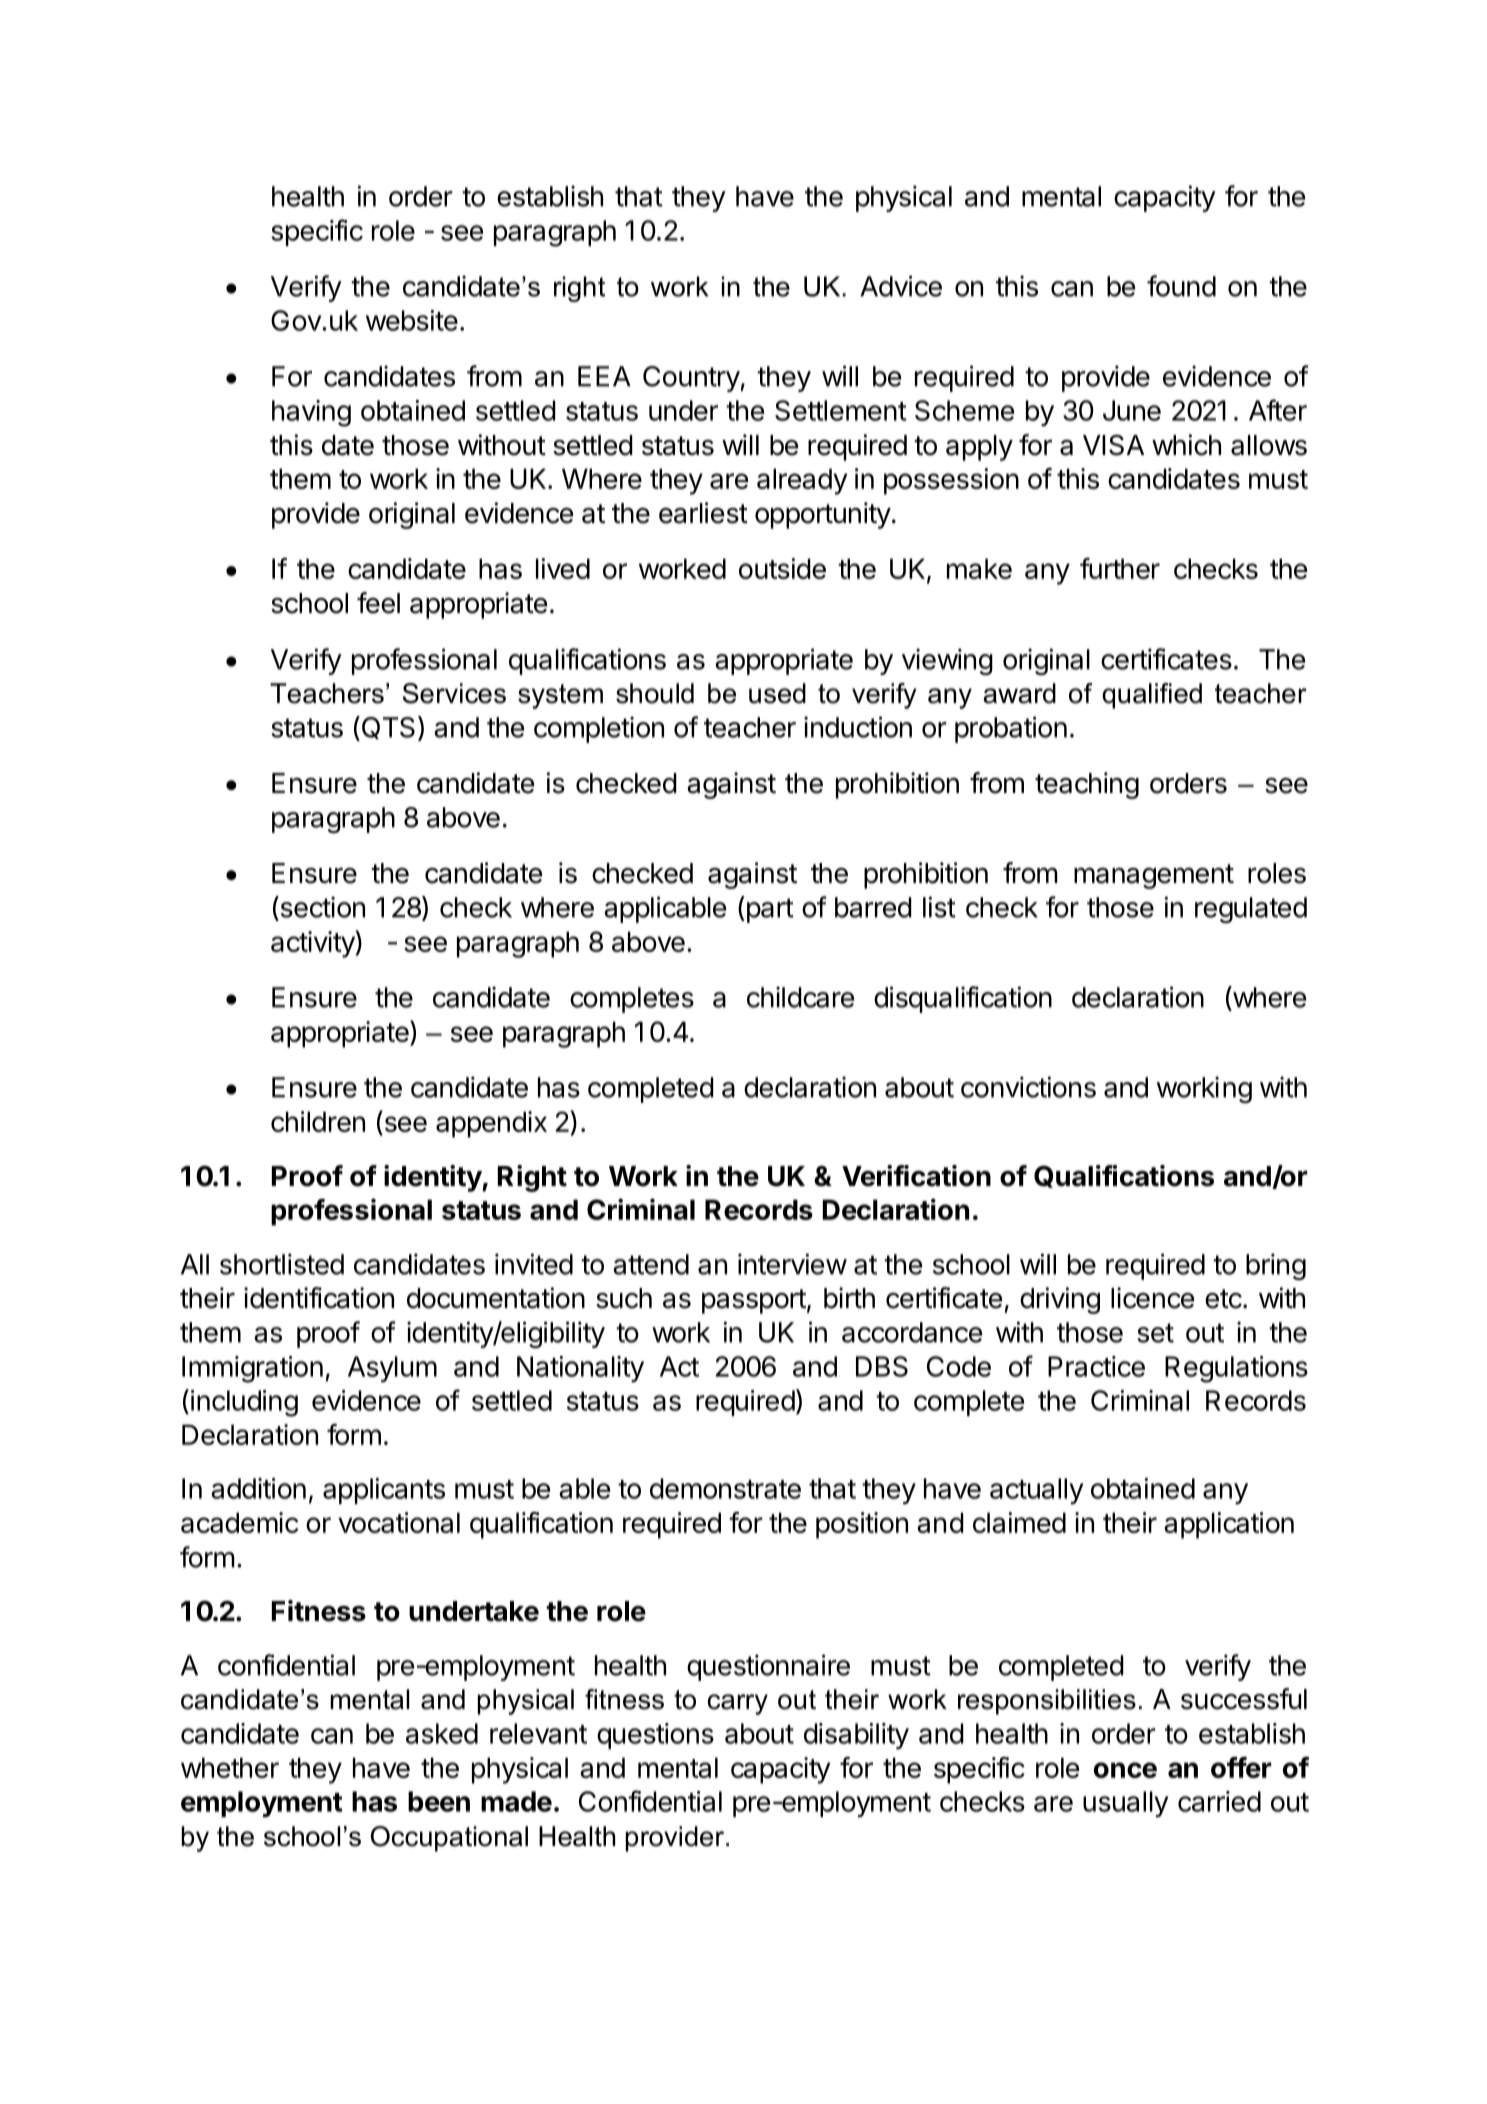  I want to click on been, so click(439, 1801).
